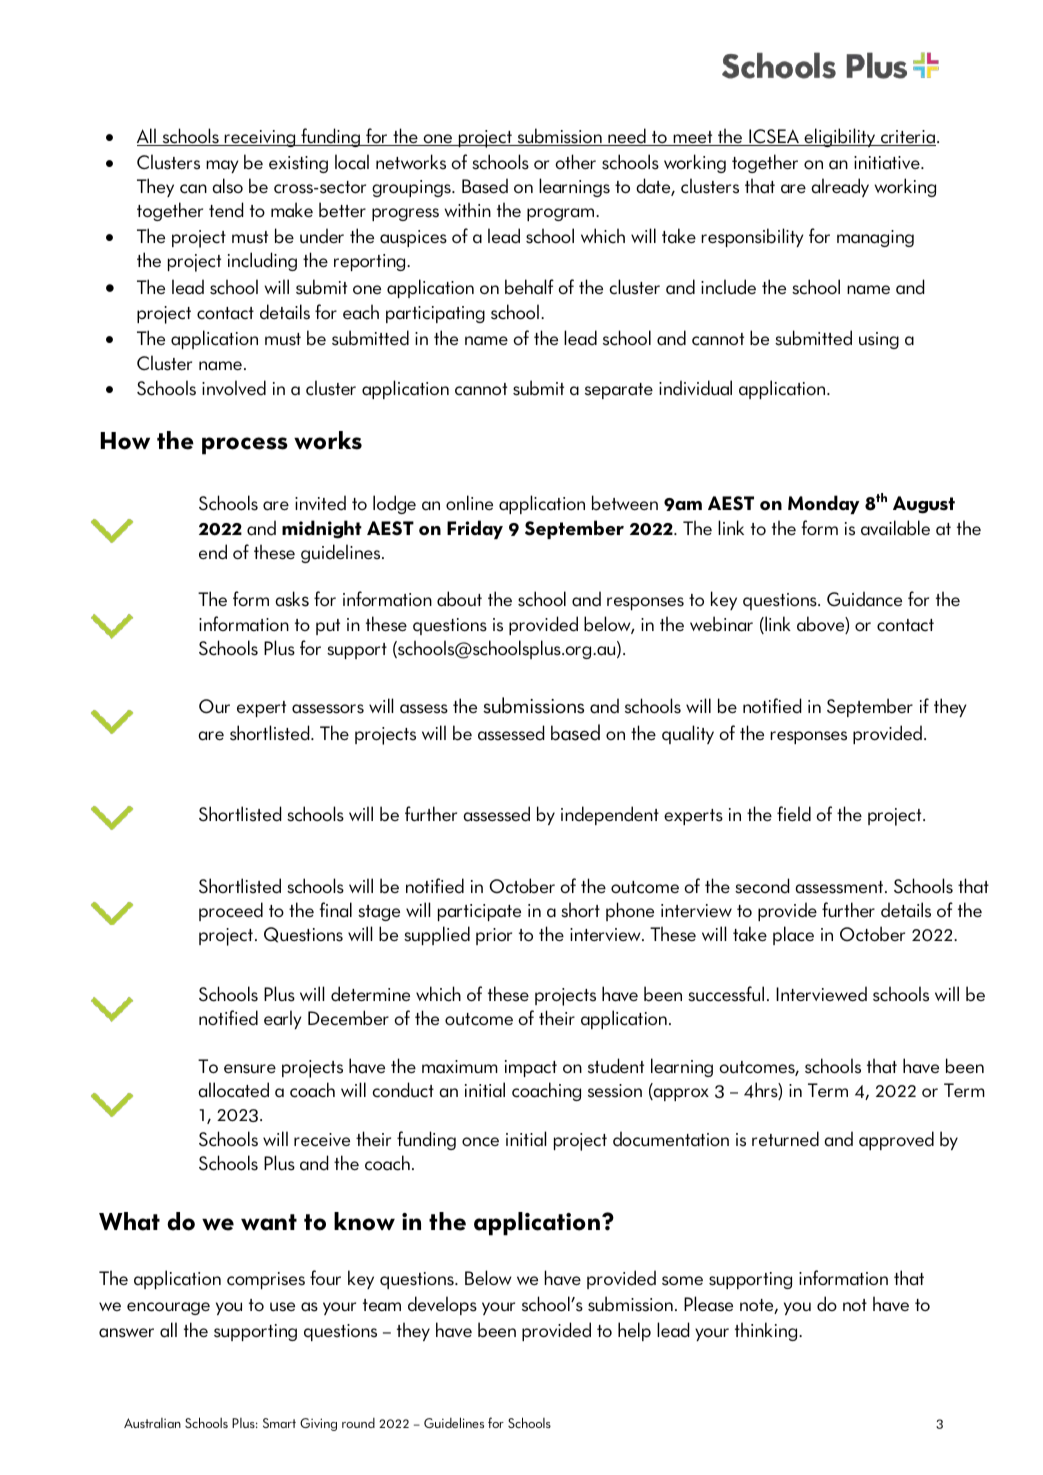 The height and width of the page is (1475, 1043). I want to click on already, so click(840, 187).
